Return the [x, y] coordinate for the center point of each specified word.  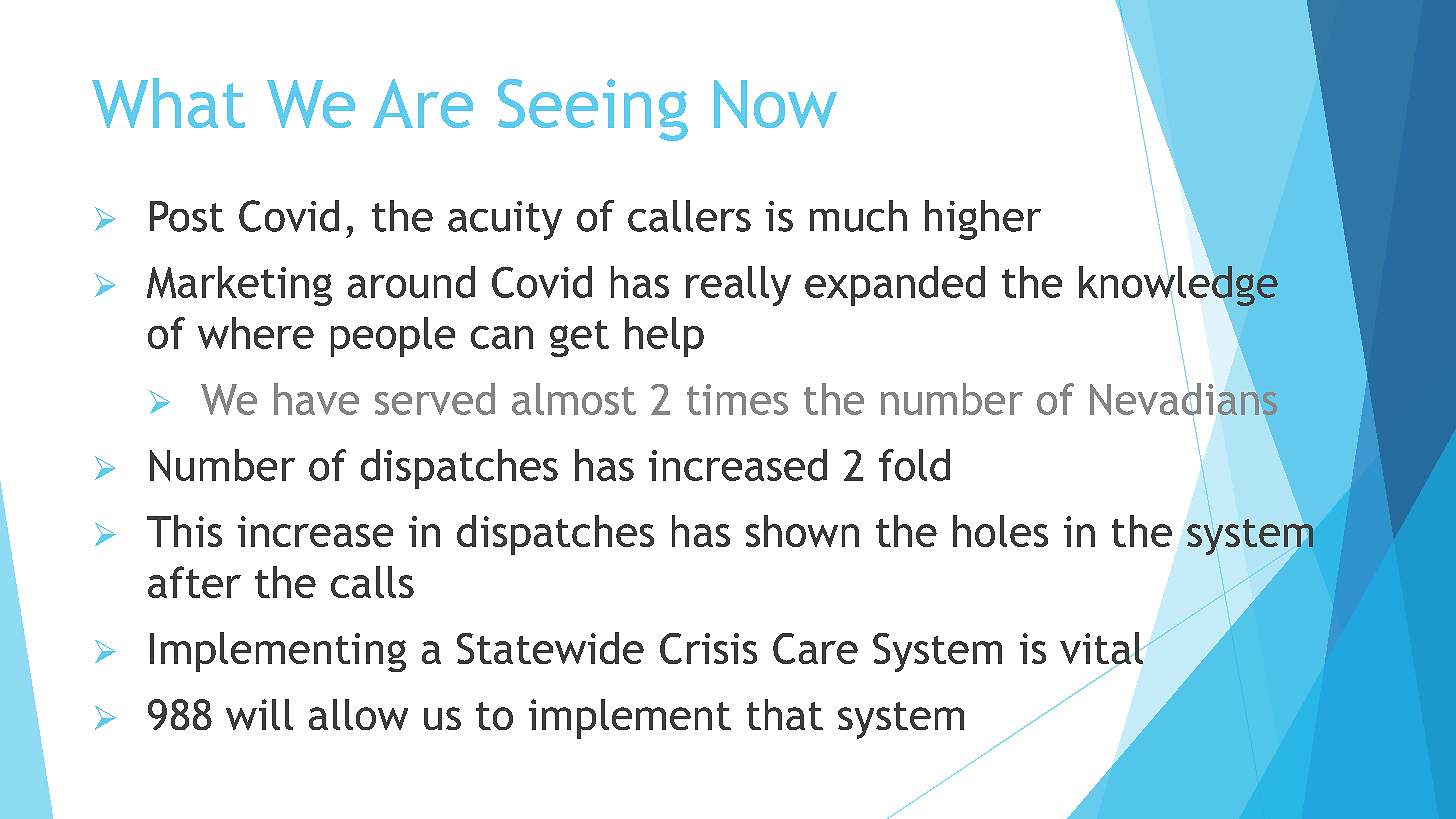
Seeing [593, 110]
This [184, 531]
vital [1102, 649]
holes [1000, 531]
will [259, 714]
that [785, 714]
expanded [895, 286]
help [664, 337]
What [168, 103]
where [256, 333]
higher [983, 220]
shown [802, 531]
